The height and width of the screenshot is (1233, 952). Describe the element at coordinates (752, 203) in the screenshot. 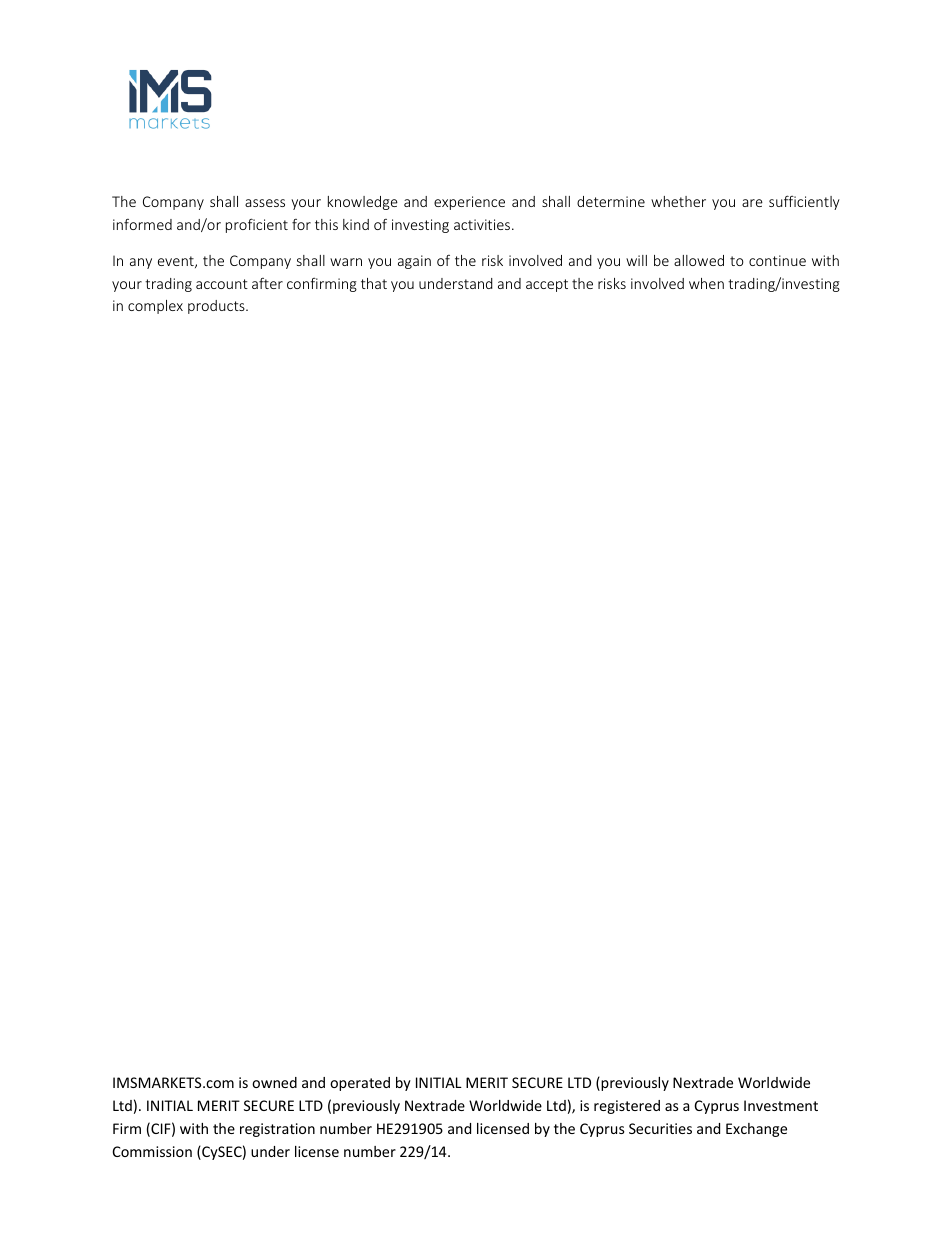

I see `are` at that location.
